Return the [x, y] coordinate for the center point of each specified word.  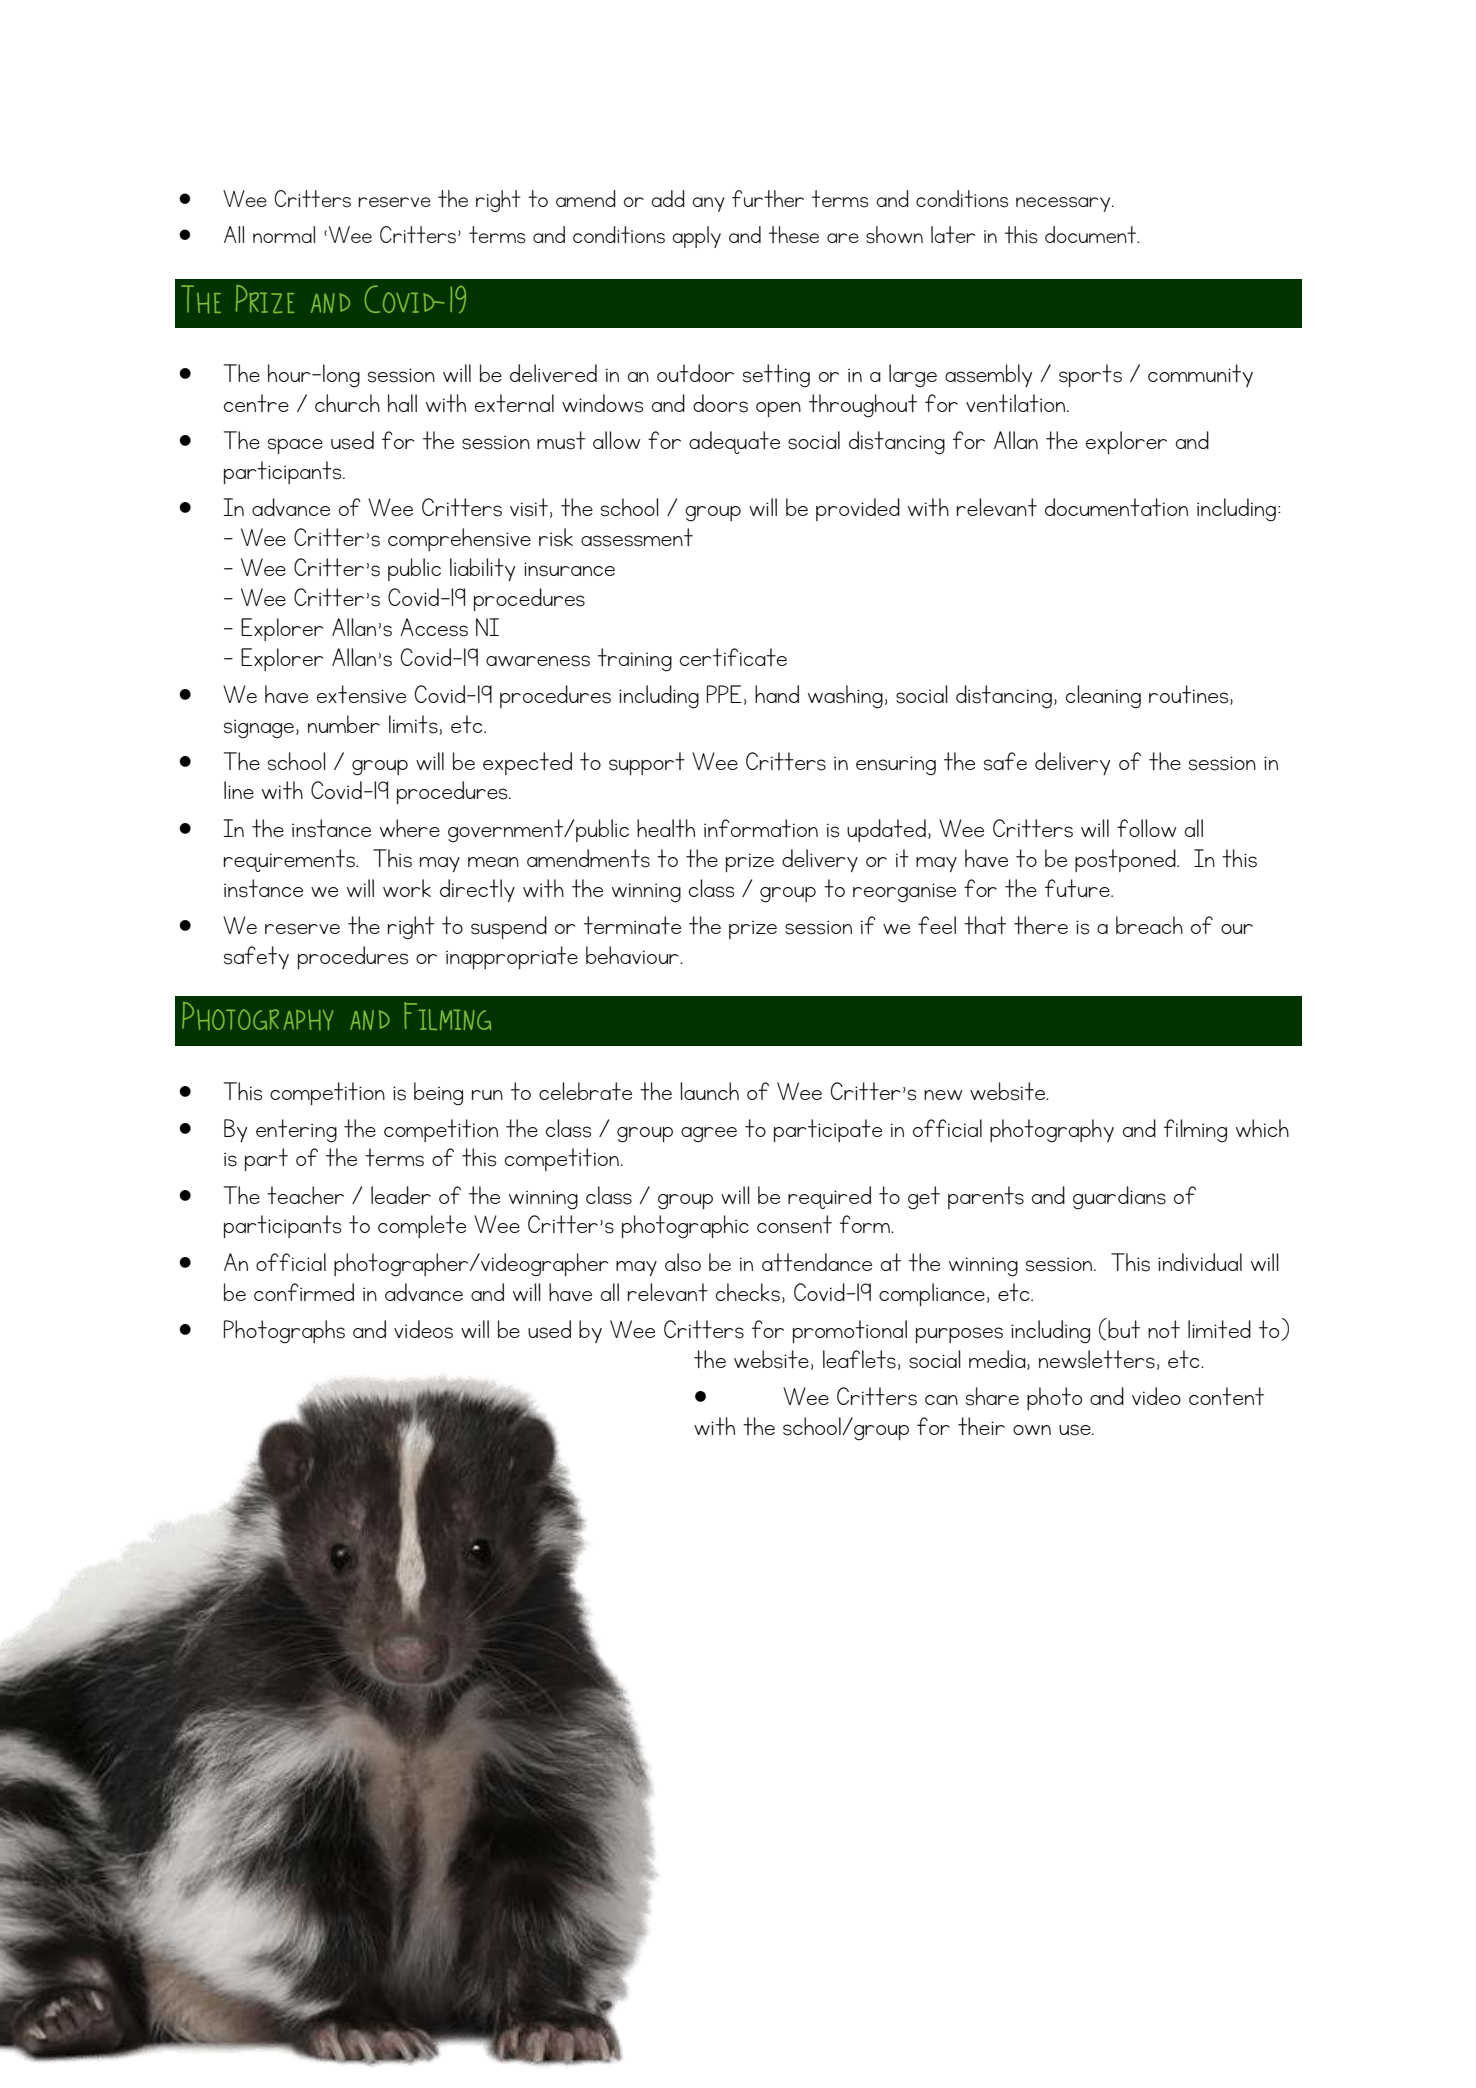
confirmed [304, 1292]
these [794, 235]
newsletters [1097, 1359]
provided [858, 509]
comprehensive [459, 539]
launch [709, 1091]
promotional [850, 1331]
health [666, 828]
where [410, 828]
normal [284, 234]
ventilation [1017, 403]
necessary [1064, 204]
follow [1146, 828]
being [438, 1094]
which [1262, 1128]
